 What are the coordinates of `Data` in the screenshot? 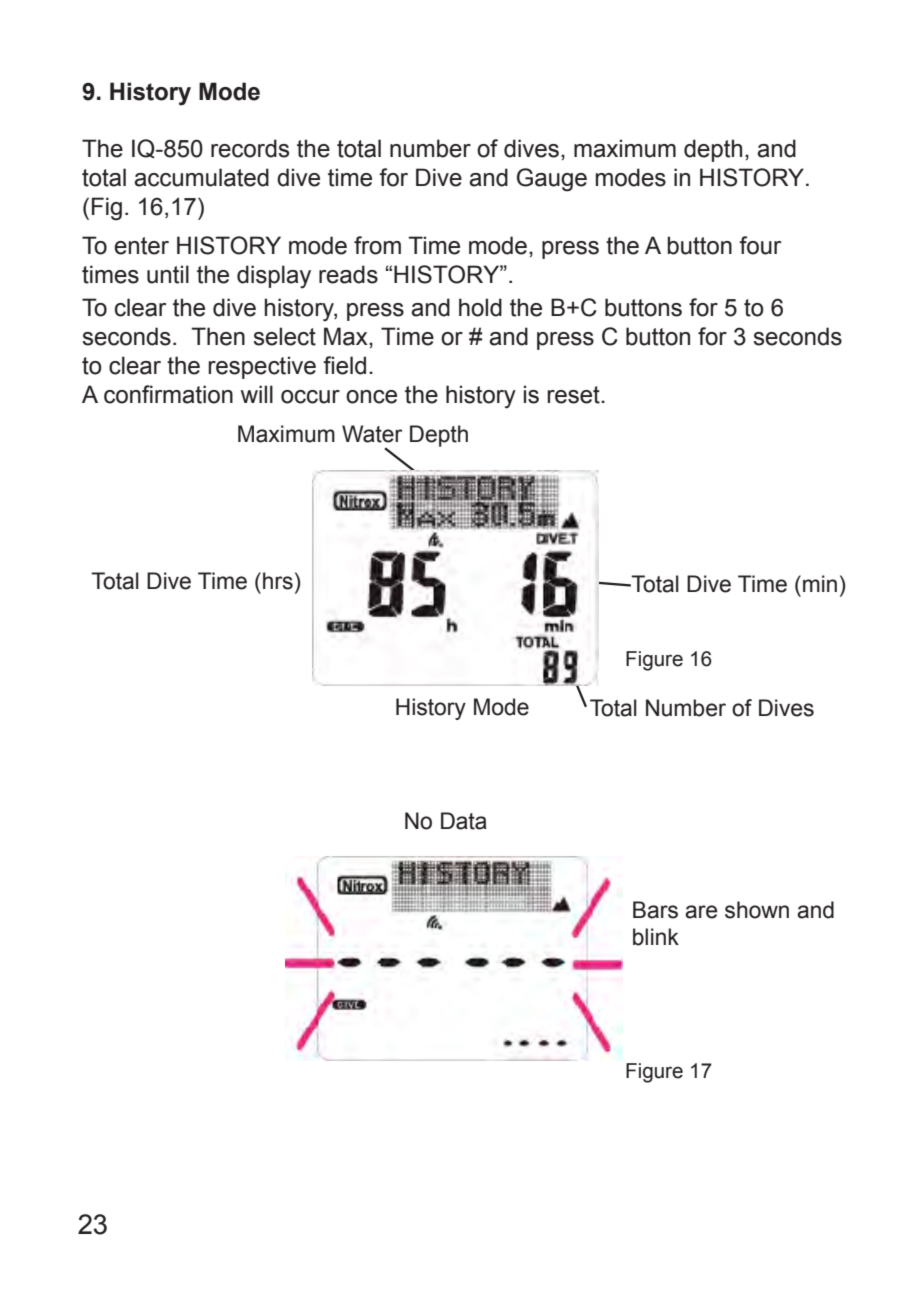 It's located at (464, 821).
